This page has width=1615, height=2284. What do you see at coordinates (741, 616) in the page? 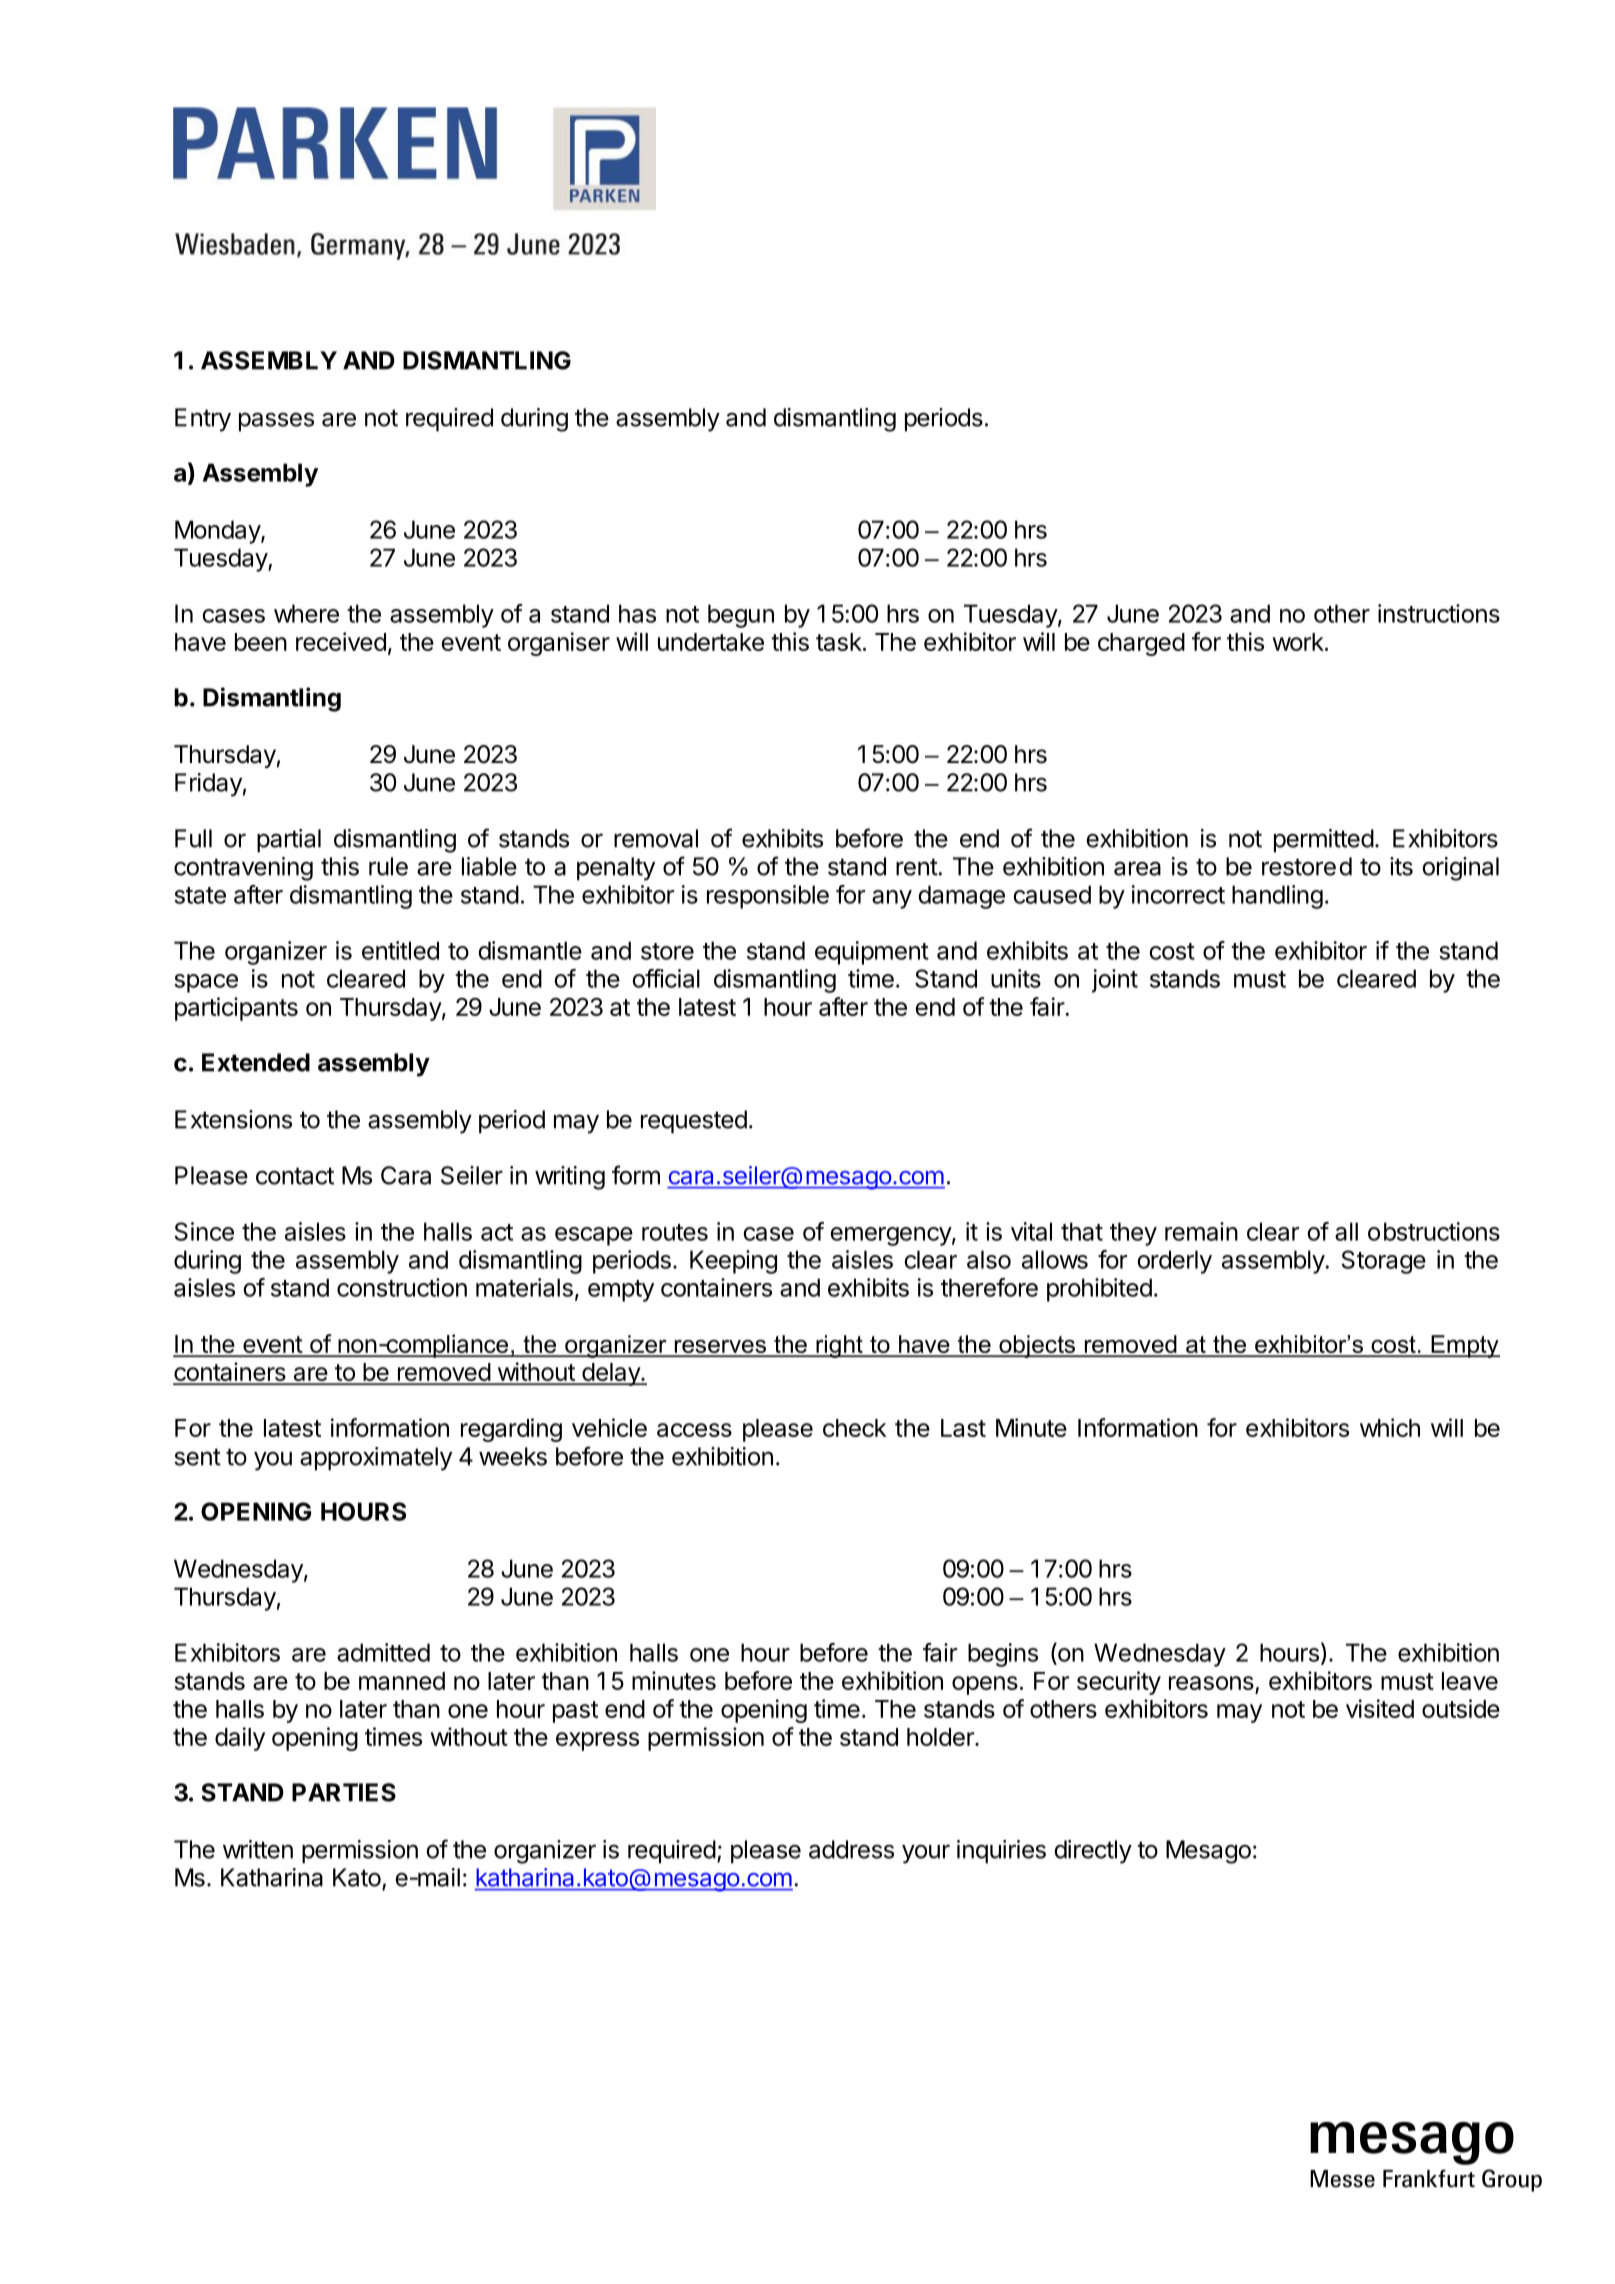
I see `begun` at bounding box center [741, 616].
